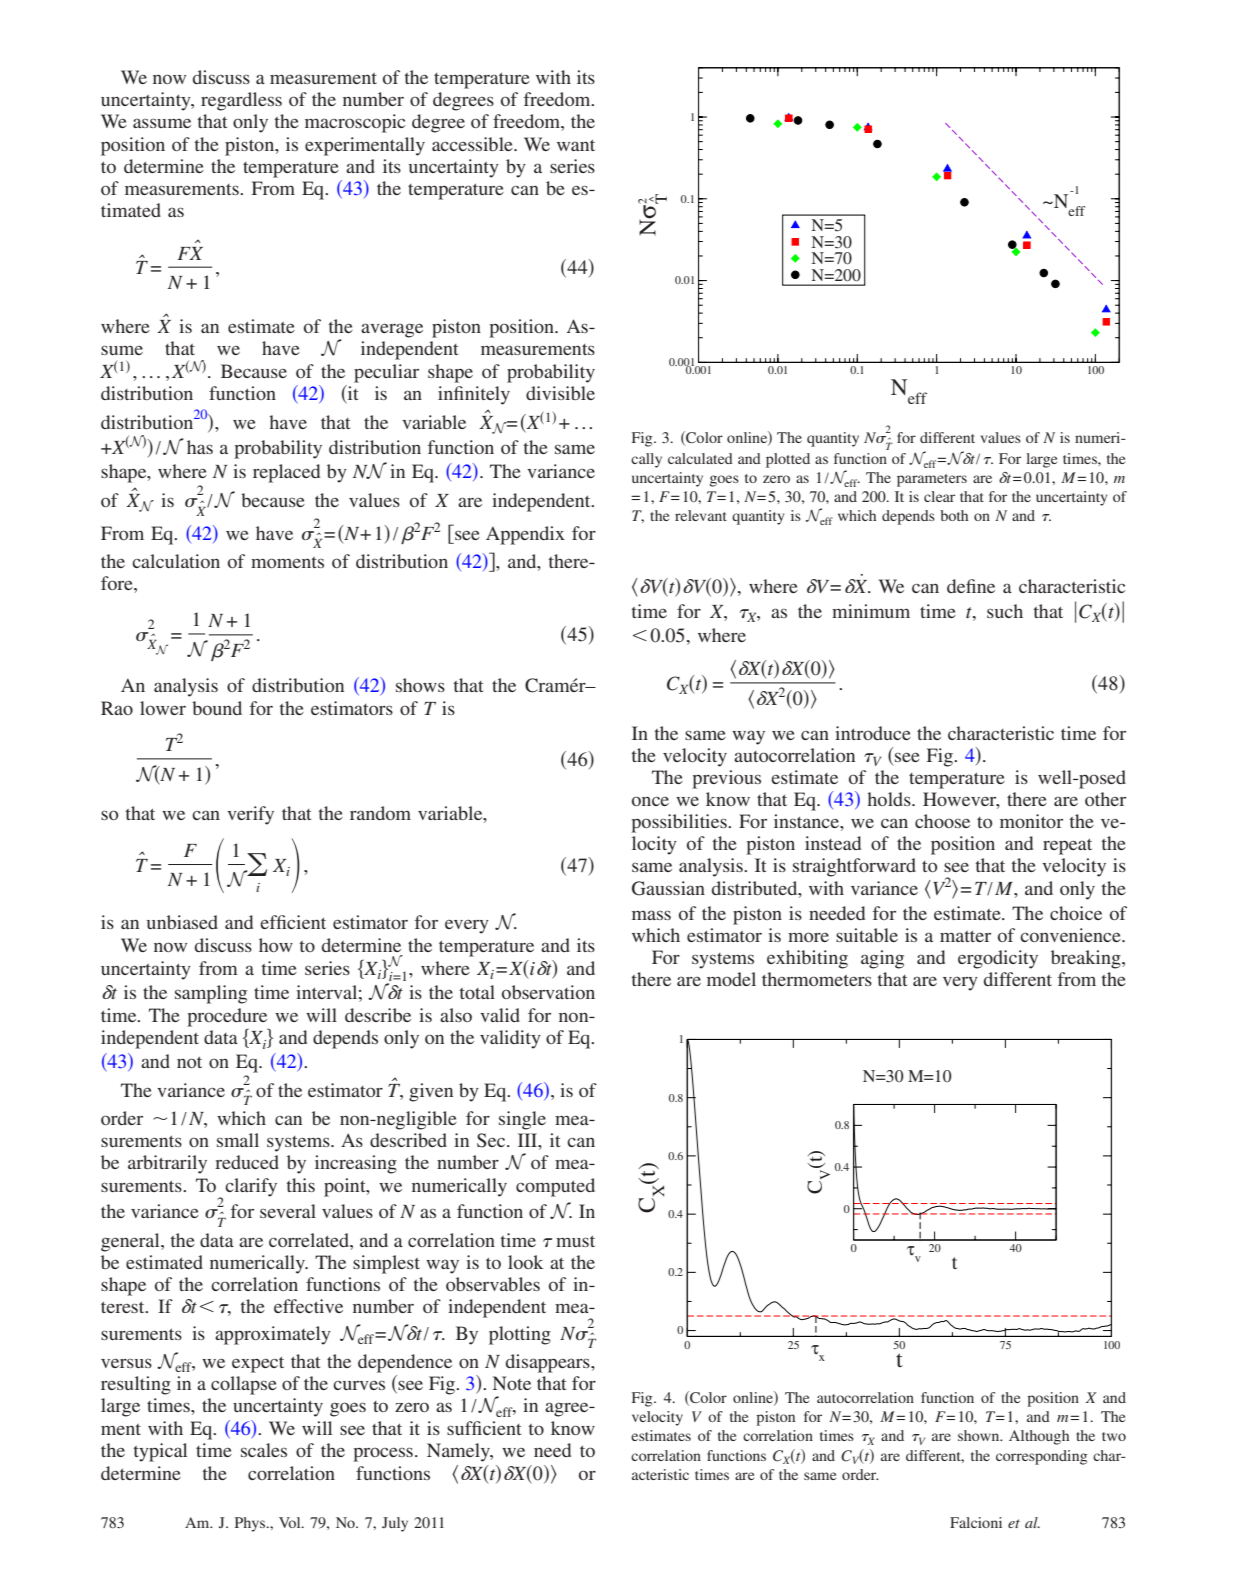 The height and width of the screenshot is (1596, 1233). What do you see at coordinates (286, 473) in the screenshot?
I see `replaced` at bounding box center [286, 473].
